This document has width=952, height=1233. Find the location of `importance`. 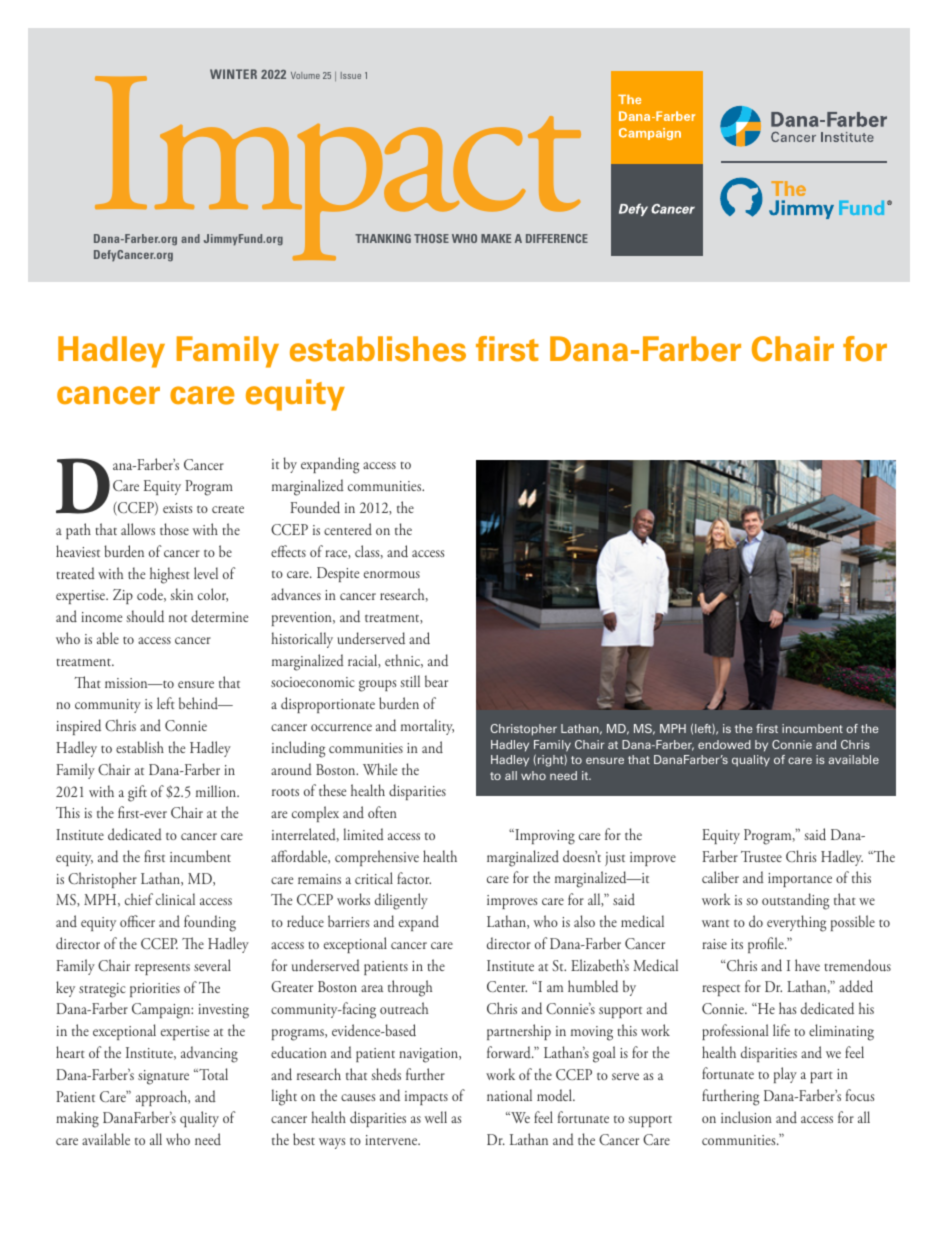

importance is located at coordinates (800, 880).
